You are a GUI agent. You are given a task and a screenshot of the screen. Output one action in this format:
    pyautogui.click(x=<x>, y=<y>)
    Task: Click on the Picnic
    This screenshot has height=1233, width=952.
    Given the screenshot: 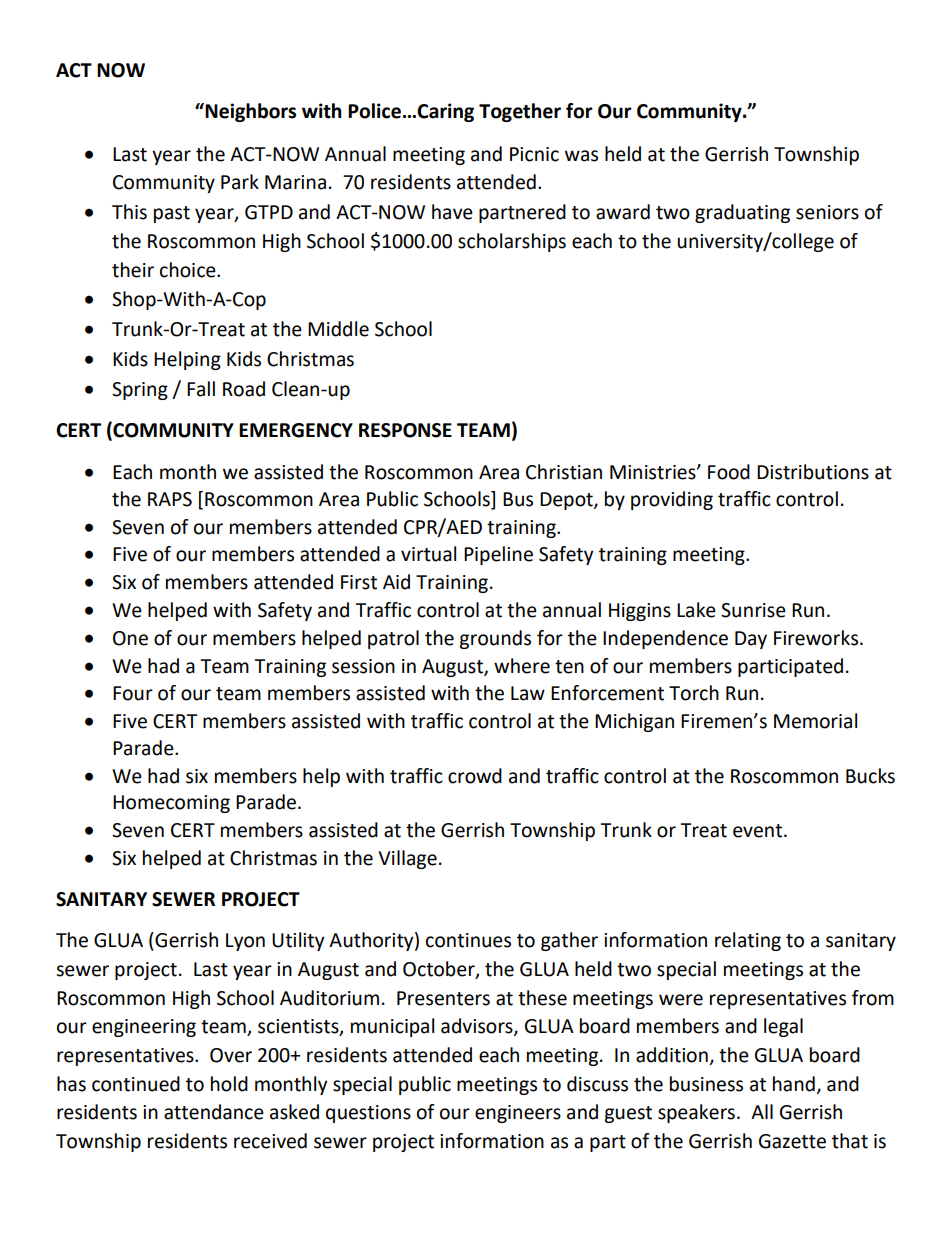 What is the action you would take?
    pyautogui.click(x=534, y=154)
